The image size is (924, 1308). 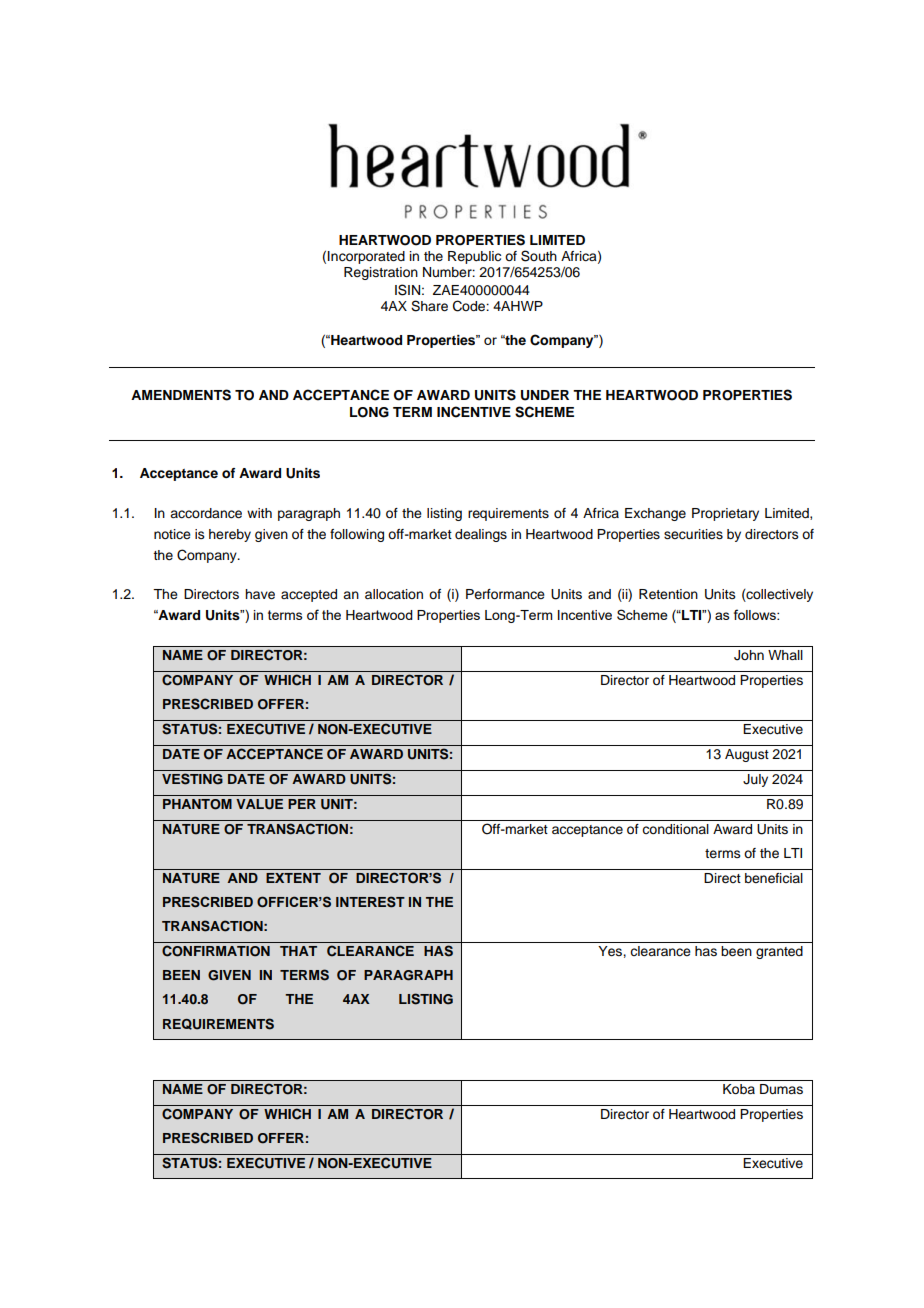 I want to click on South, so click(x=539, y=256).
